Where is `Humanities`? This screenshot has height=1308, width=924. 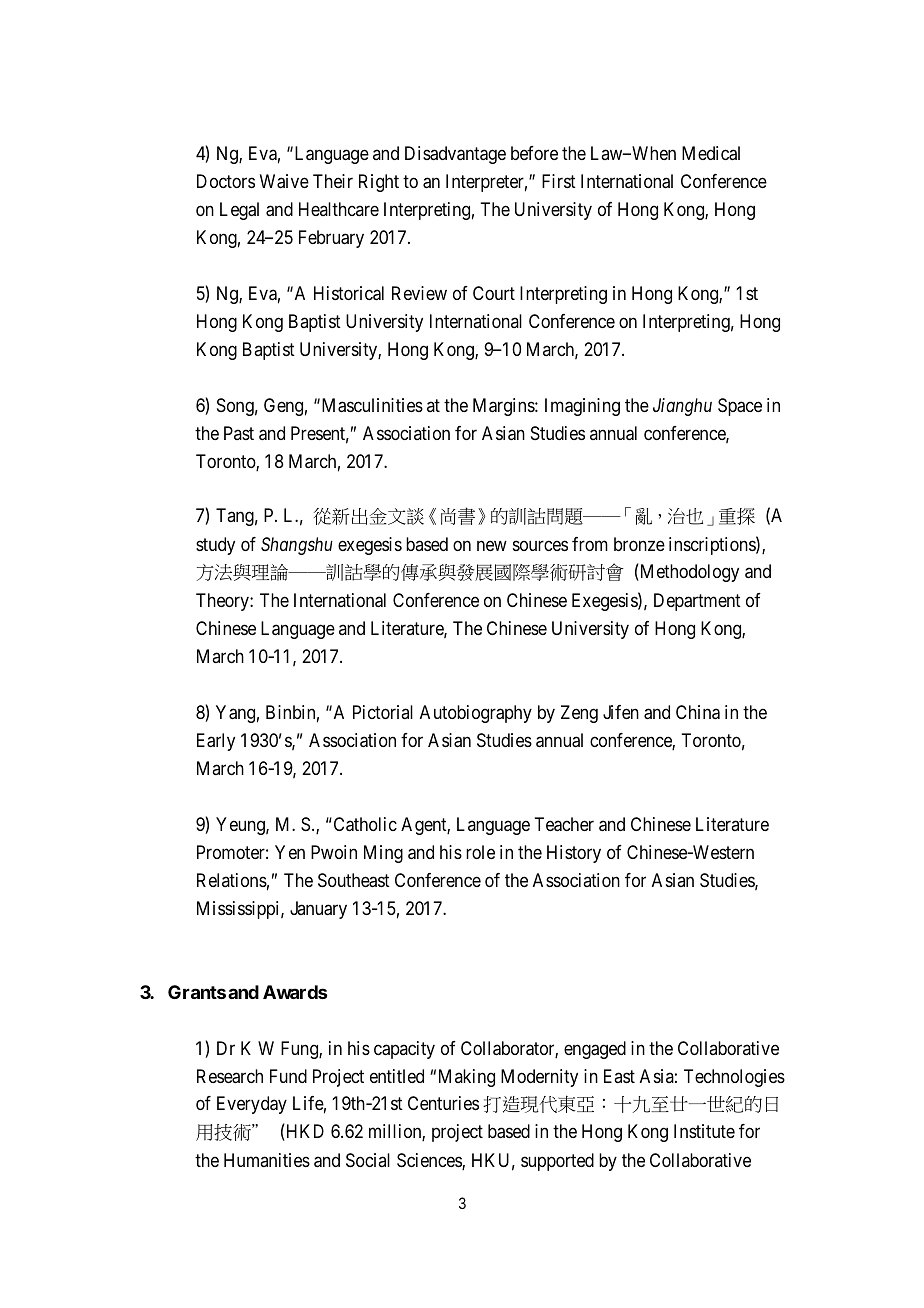
Humanities is located at coordinates (267, 1160).
